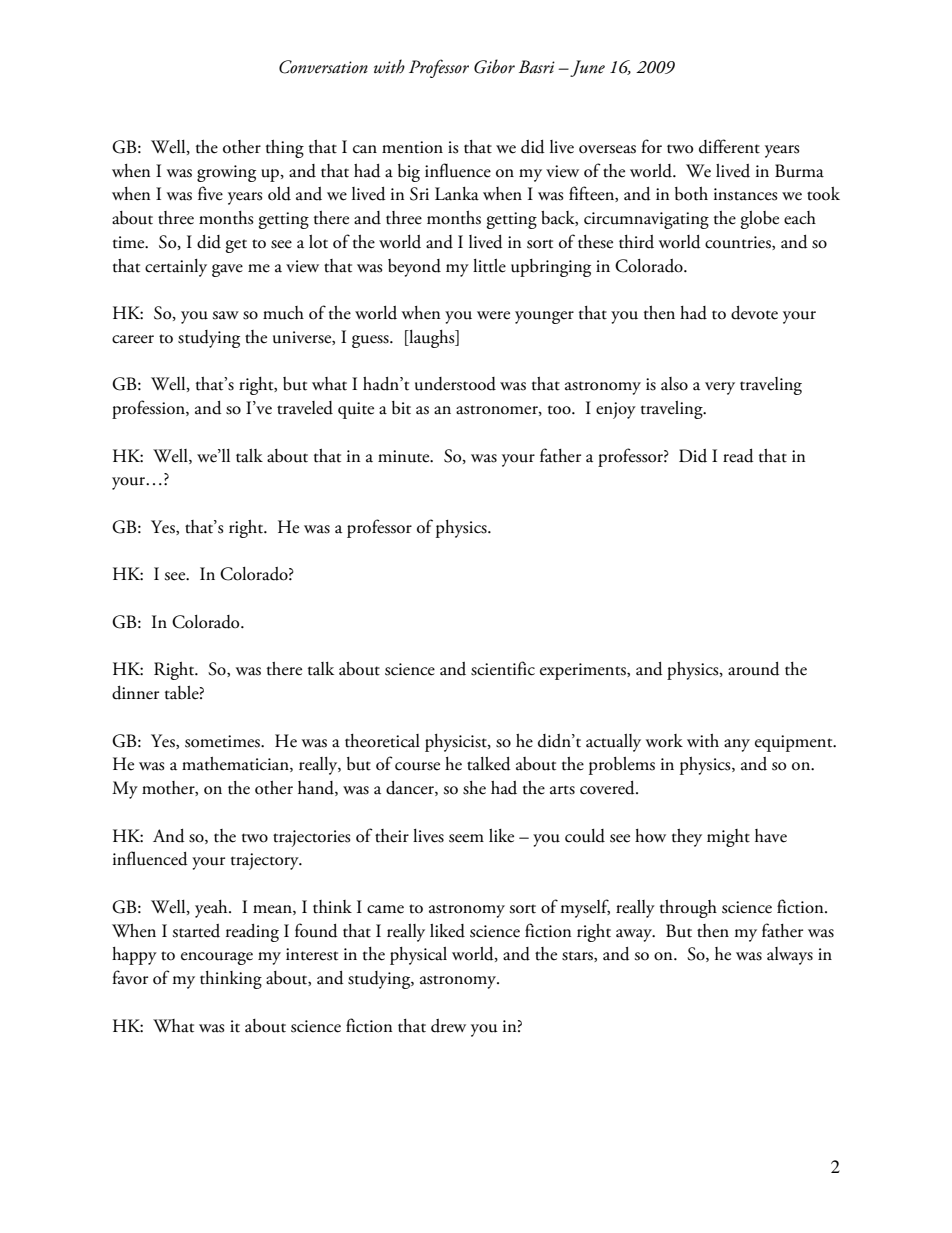  I want to click on minute, so click(405, 456).
